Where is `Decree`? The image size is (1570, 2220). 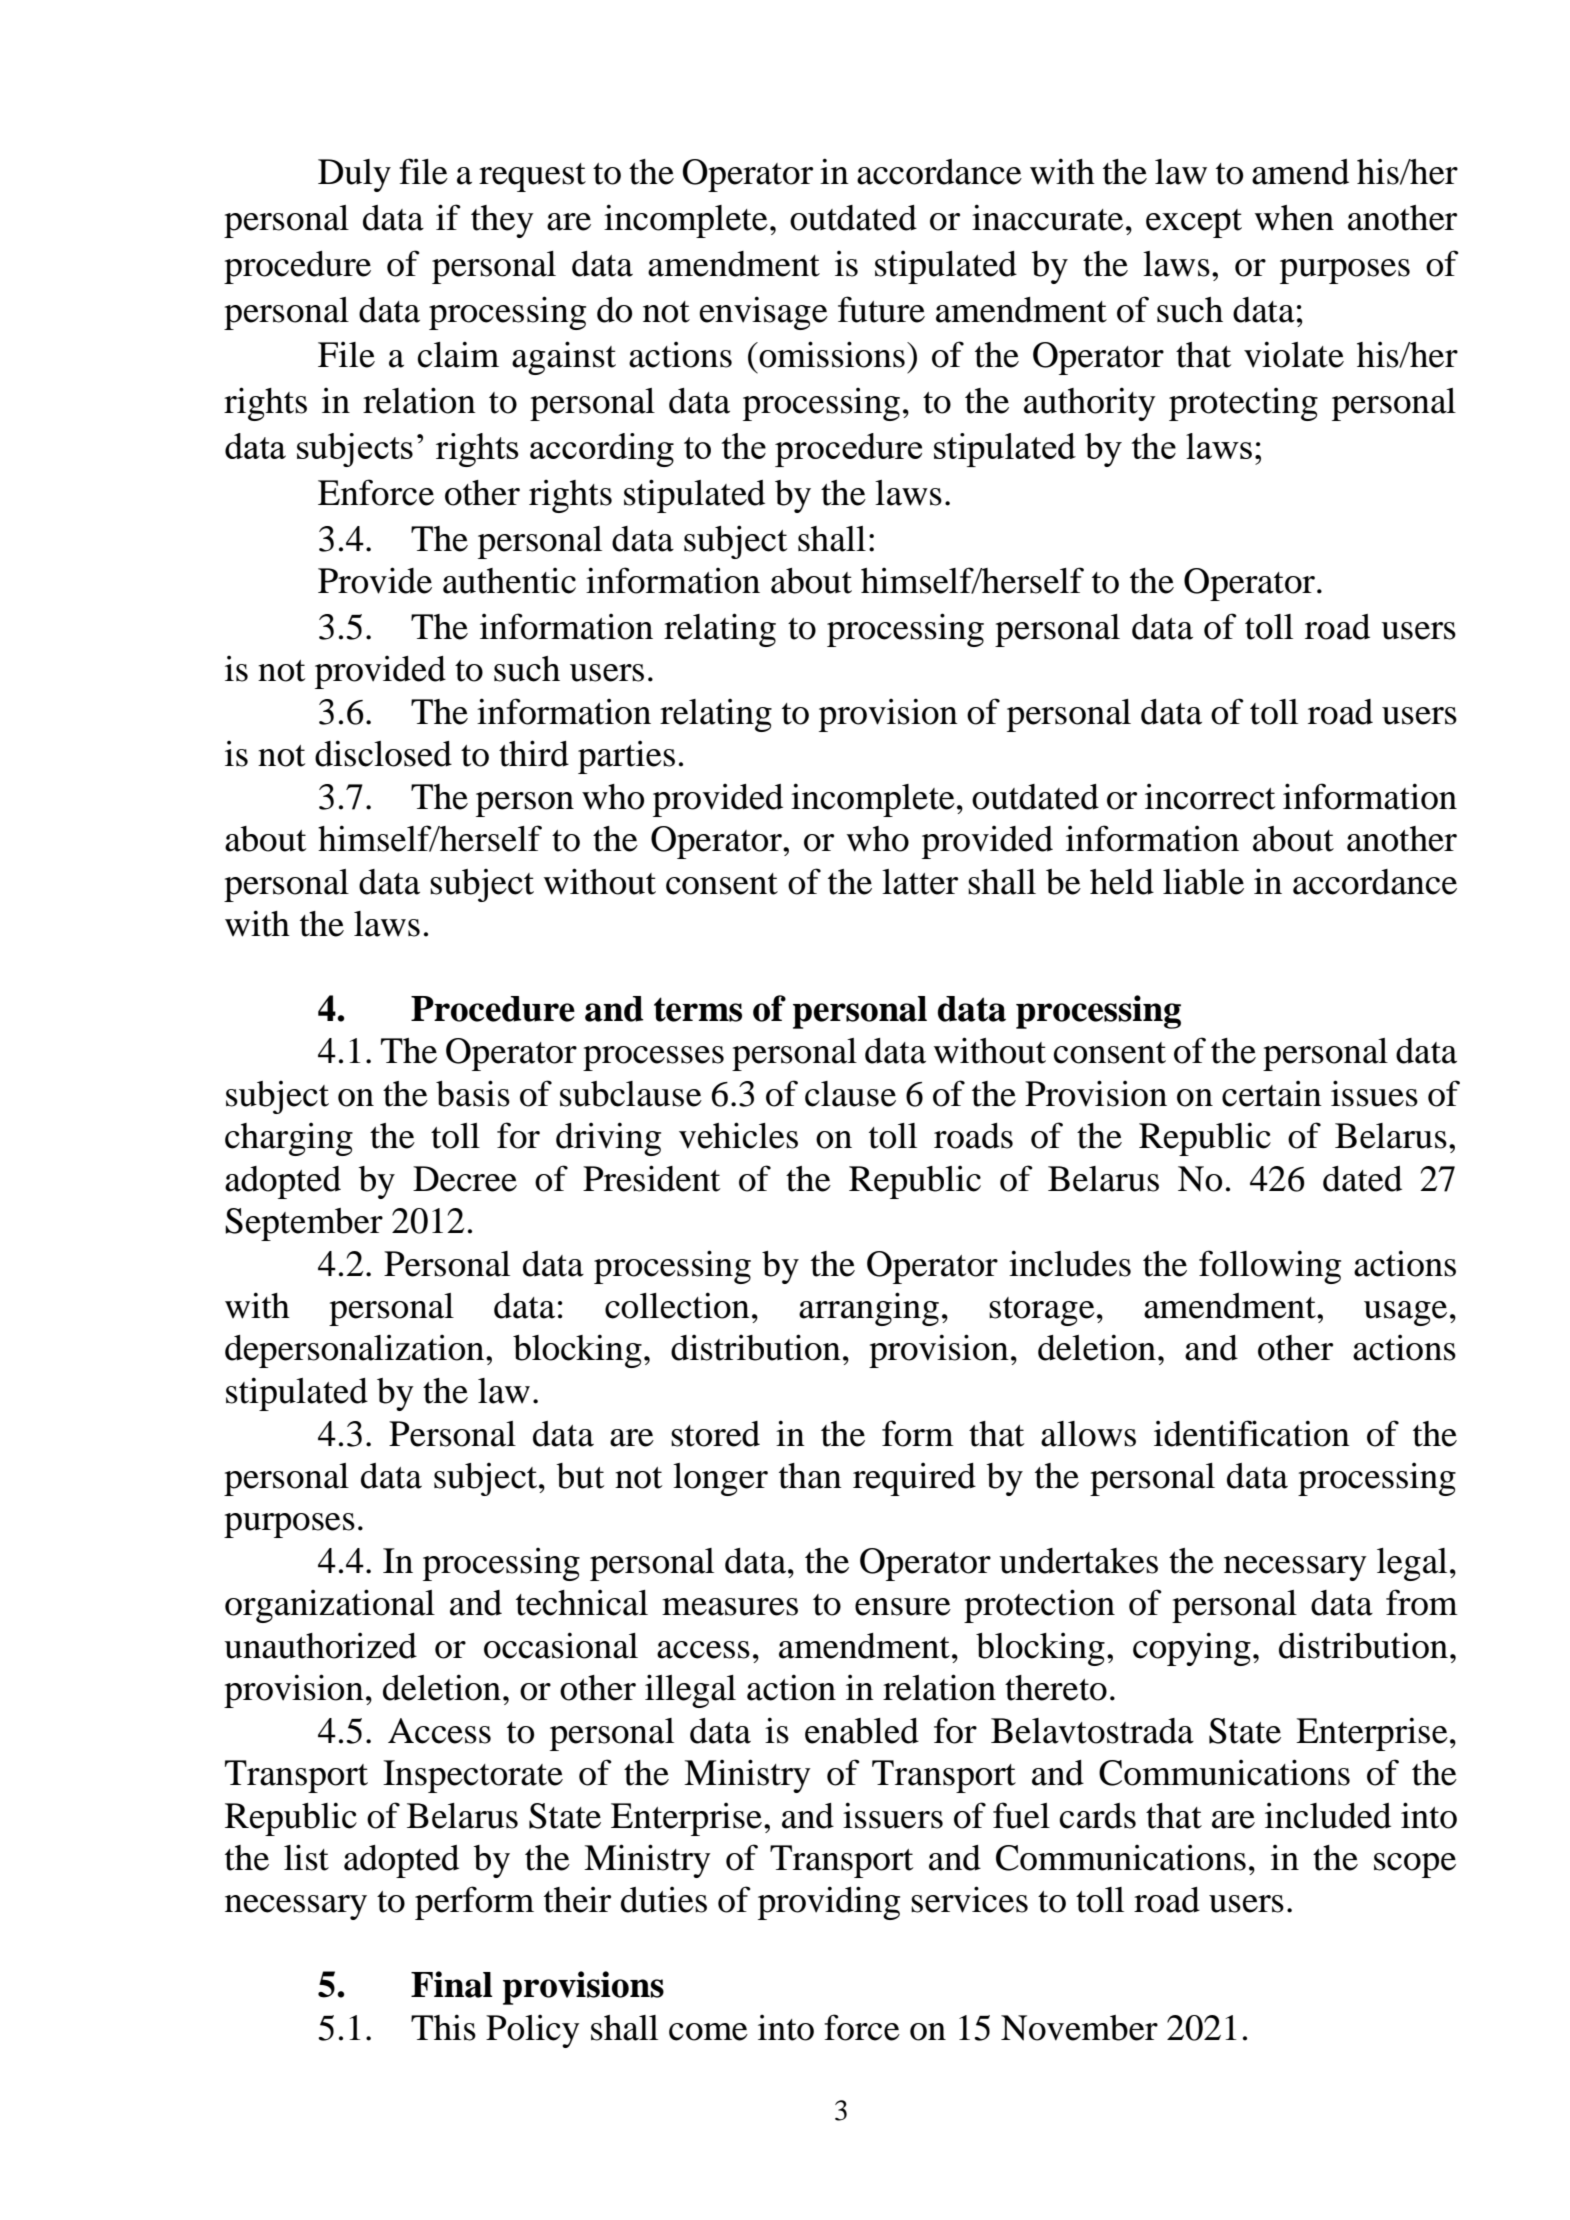 Decree is located at coordinates (465, 1179).
